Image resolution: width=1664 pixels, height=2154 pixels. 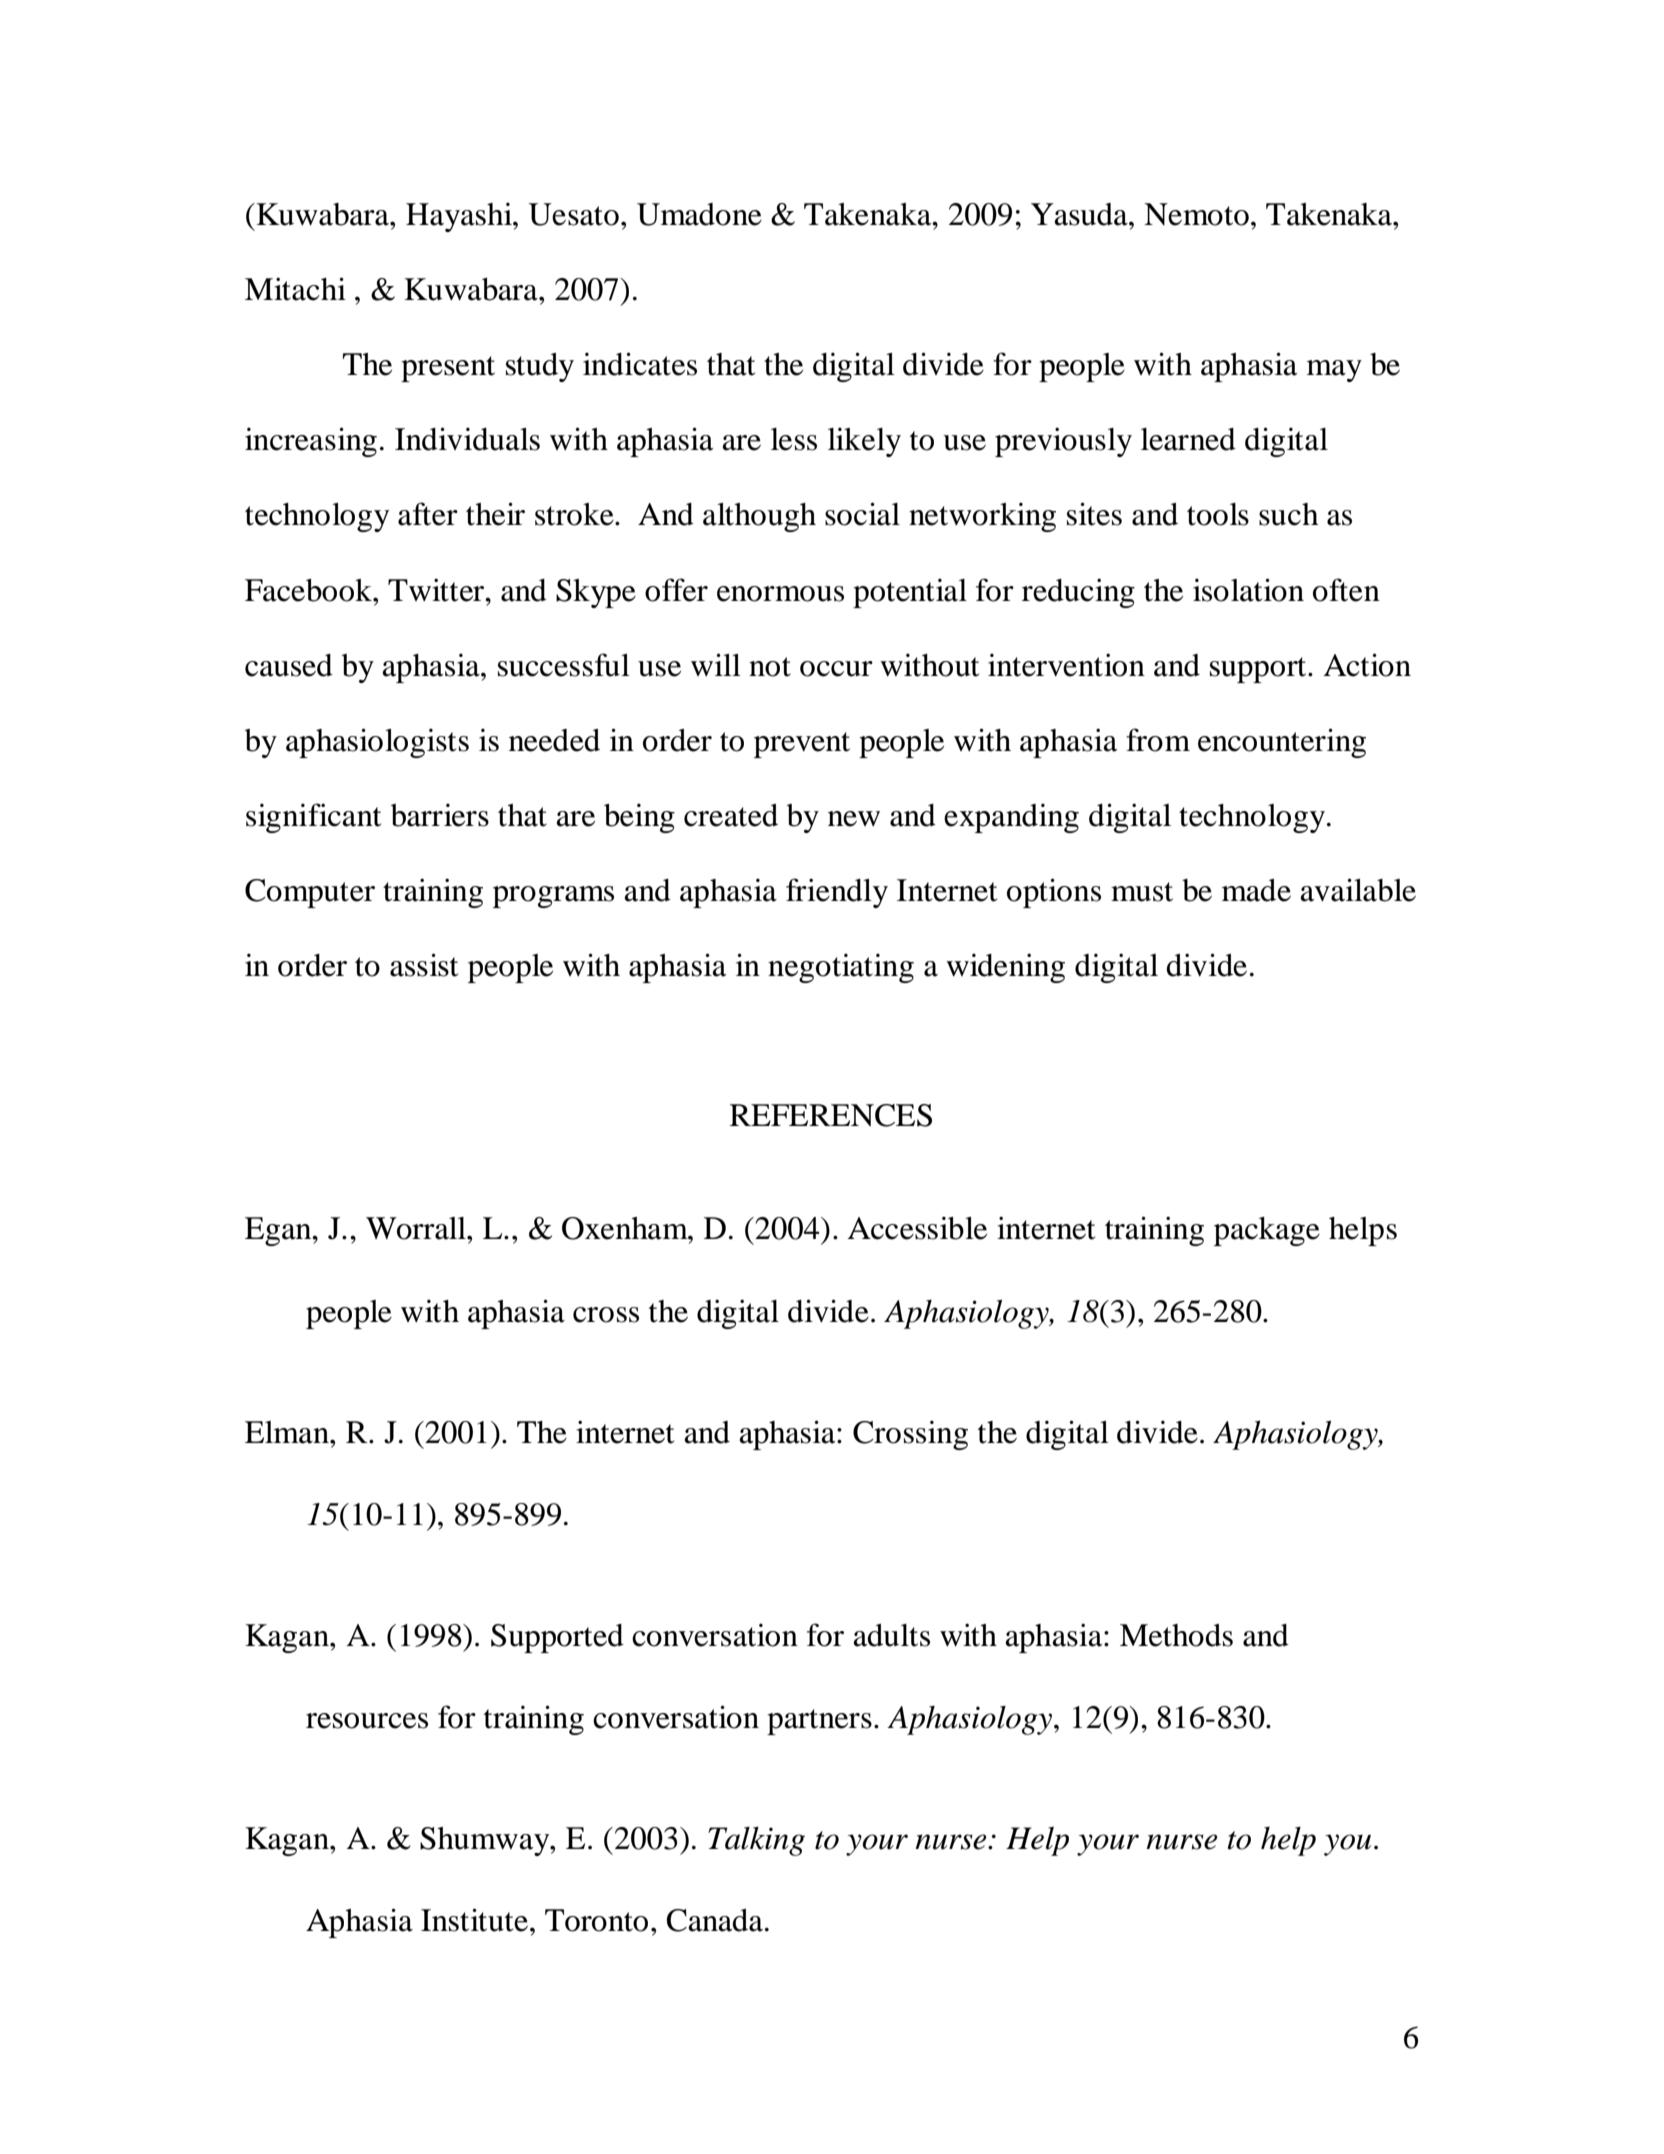 I want to click on REFERENCES, so click(x=831, y=1115).
